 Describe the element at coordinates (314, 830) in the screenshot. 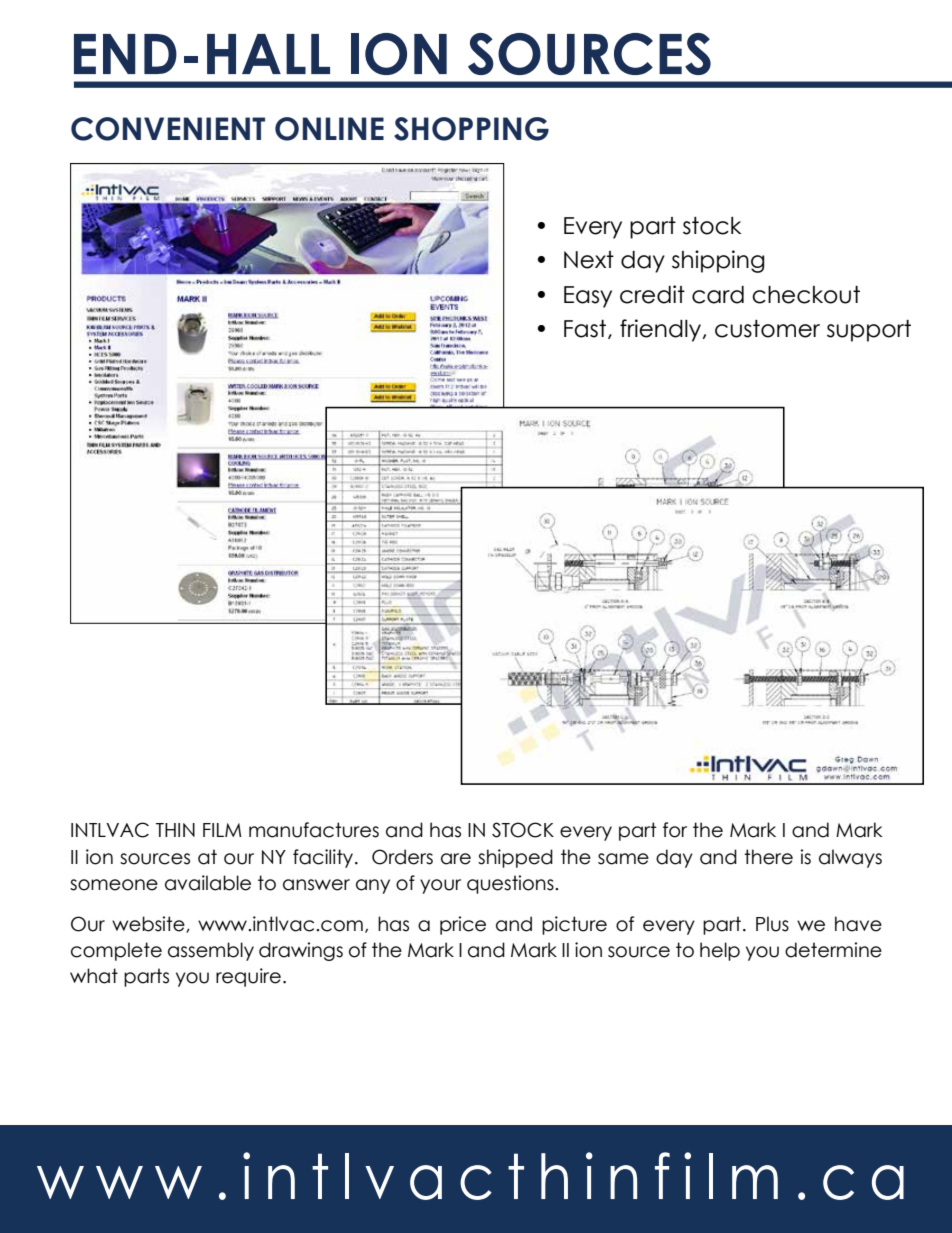

I see `manufactures` at that location.
